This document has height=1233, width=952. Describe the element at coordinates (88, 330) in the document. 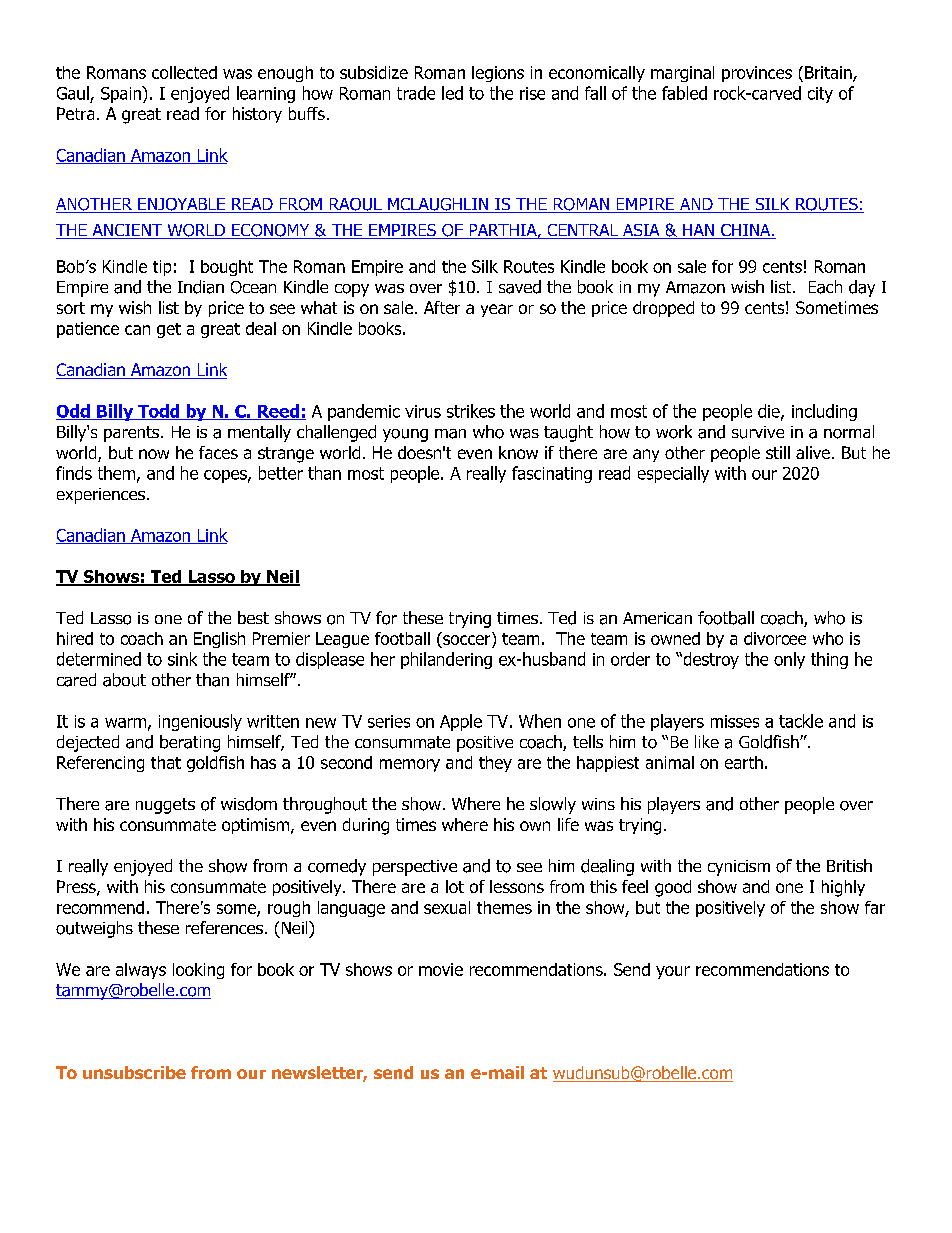

I see `patience` at that location.
